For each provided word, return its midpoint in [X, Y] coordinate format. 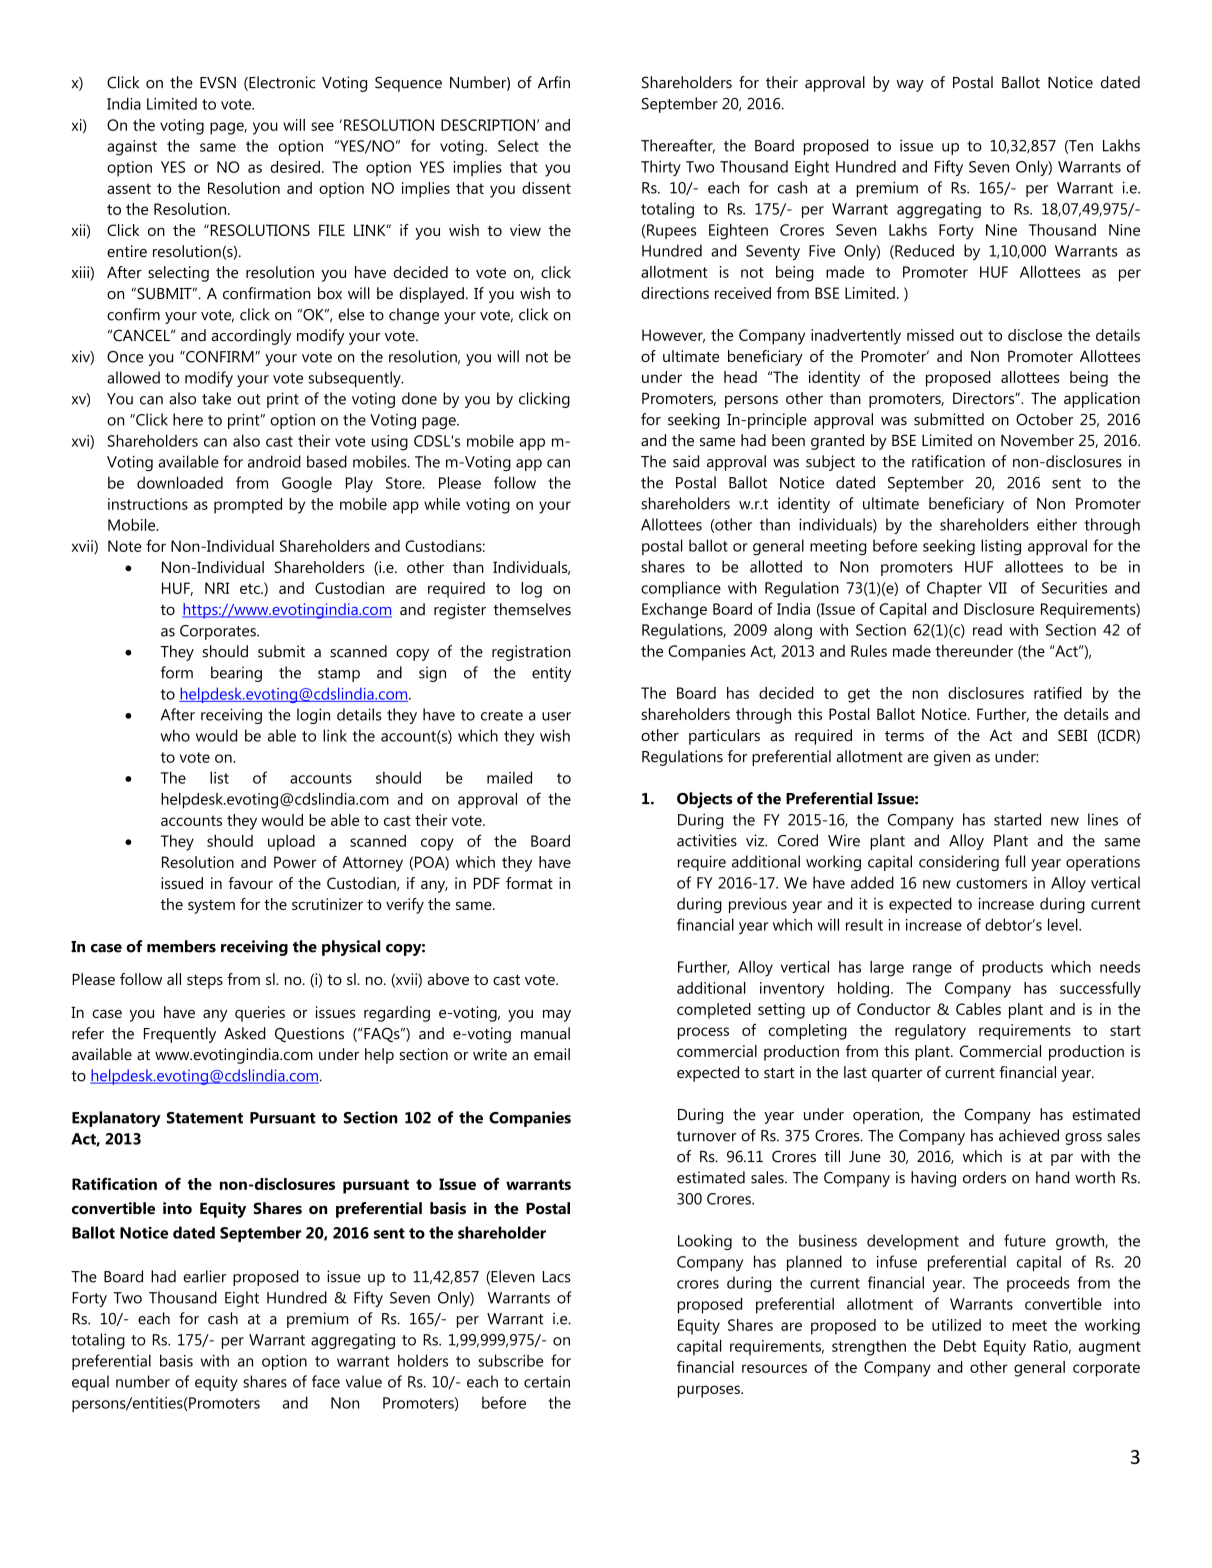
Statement [205, 1118]
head [740, 377]
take [216, 398]
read [987, 629]
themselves [532, 609]
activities [707, 840]
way [910, 86]
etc [251, 588]
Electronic [281, 83]
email [552, 1054]
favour [250, 883]
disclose [1035, 335]
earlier [204, 1276]
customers [991, 883]
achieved [1029, 1135]
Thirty [661, 168]
